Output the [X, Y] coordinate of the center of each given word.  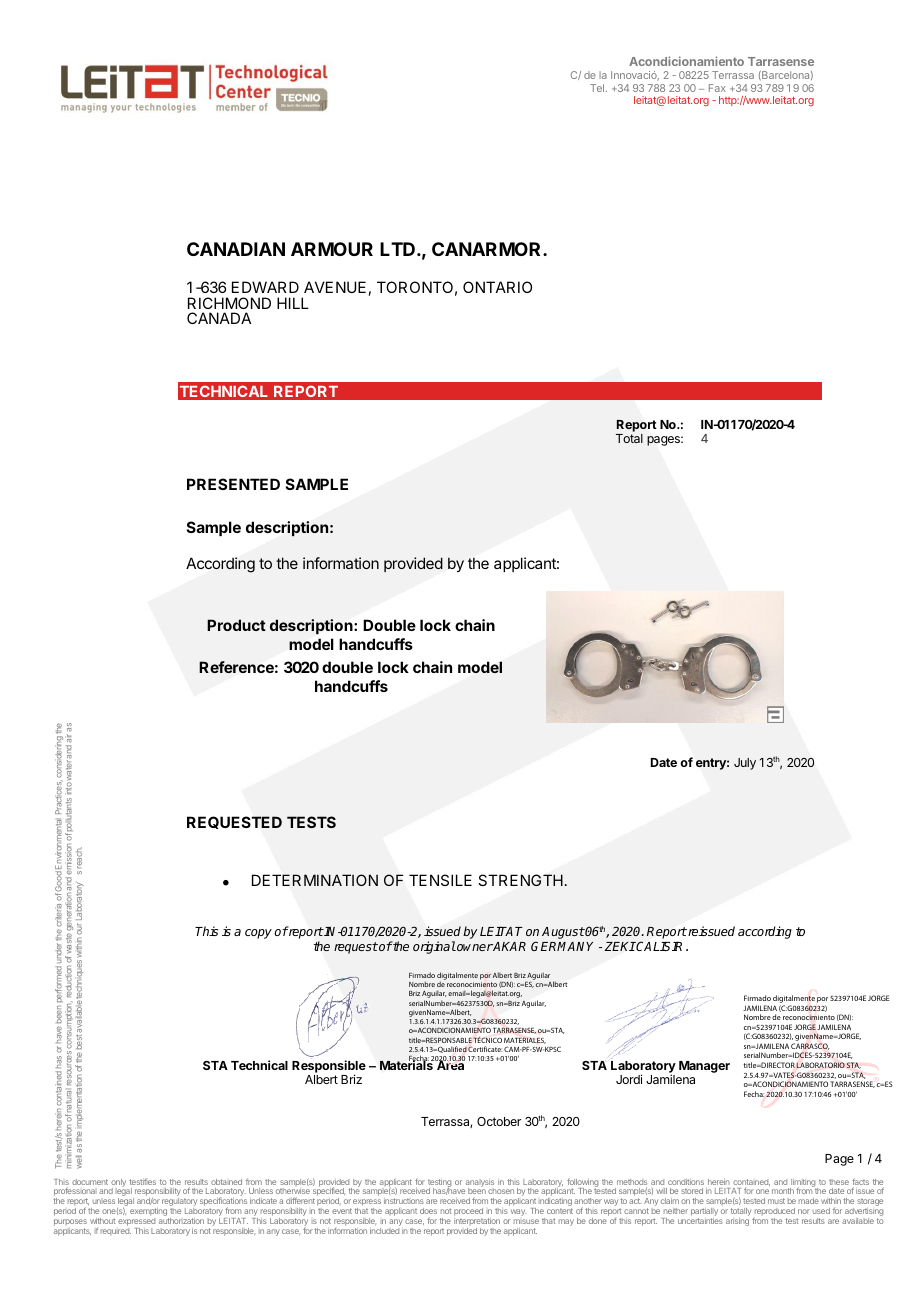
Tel [598, 88]
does [428, 1211]
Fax [717, 88]
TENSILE [440, 880]
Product [236, 625]
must [776, 1201]
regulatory [179, 1203]
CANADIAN [236, 249]
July [745, 764]
